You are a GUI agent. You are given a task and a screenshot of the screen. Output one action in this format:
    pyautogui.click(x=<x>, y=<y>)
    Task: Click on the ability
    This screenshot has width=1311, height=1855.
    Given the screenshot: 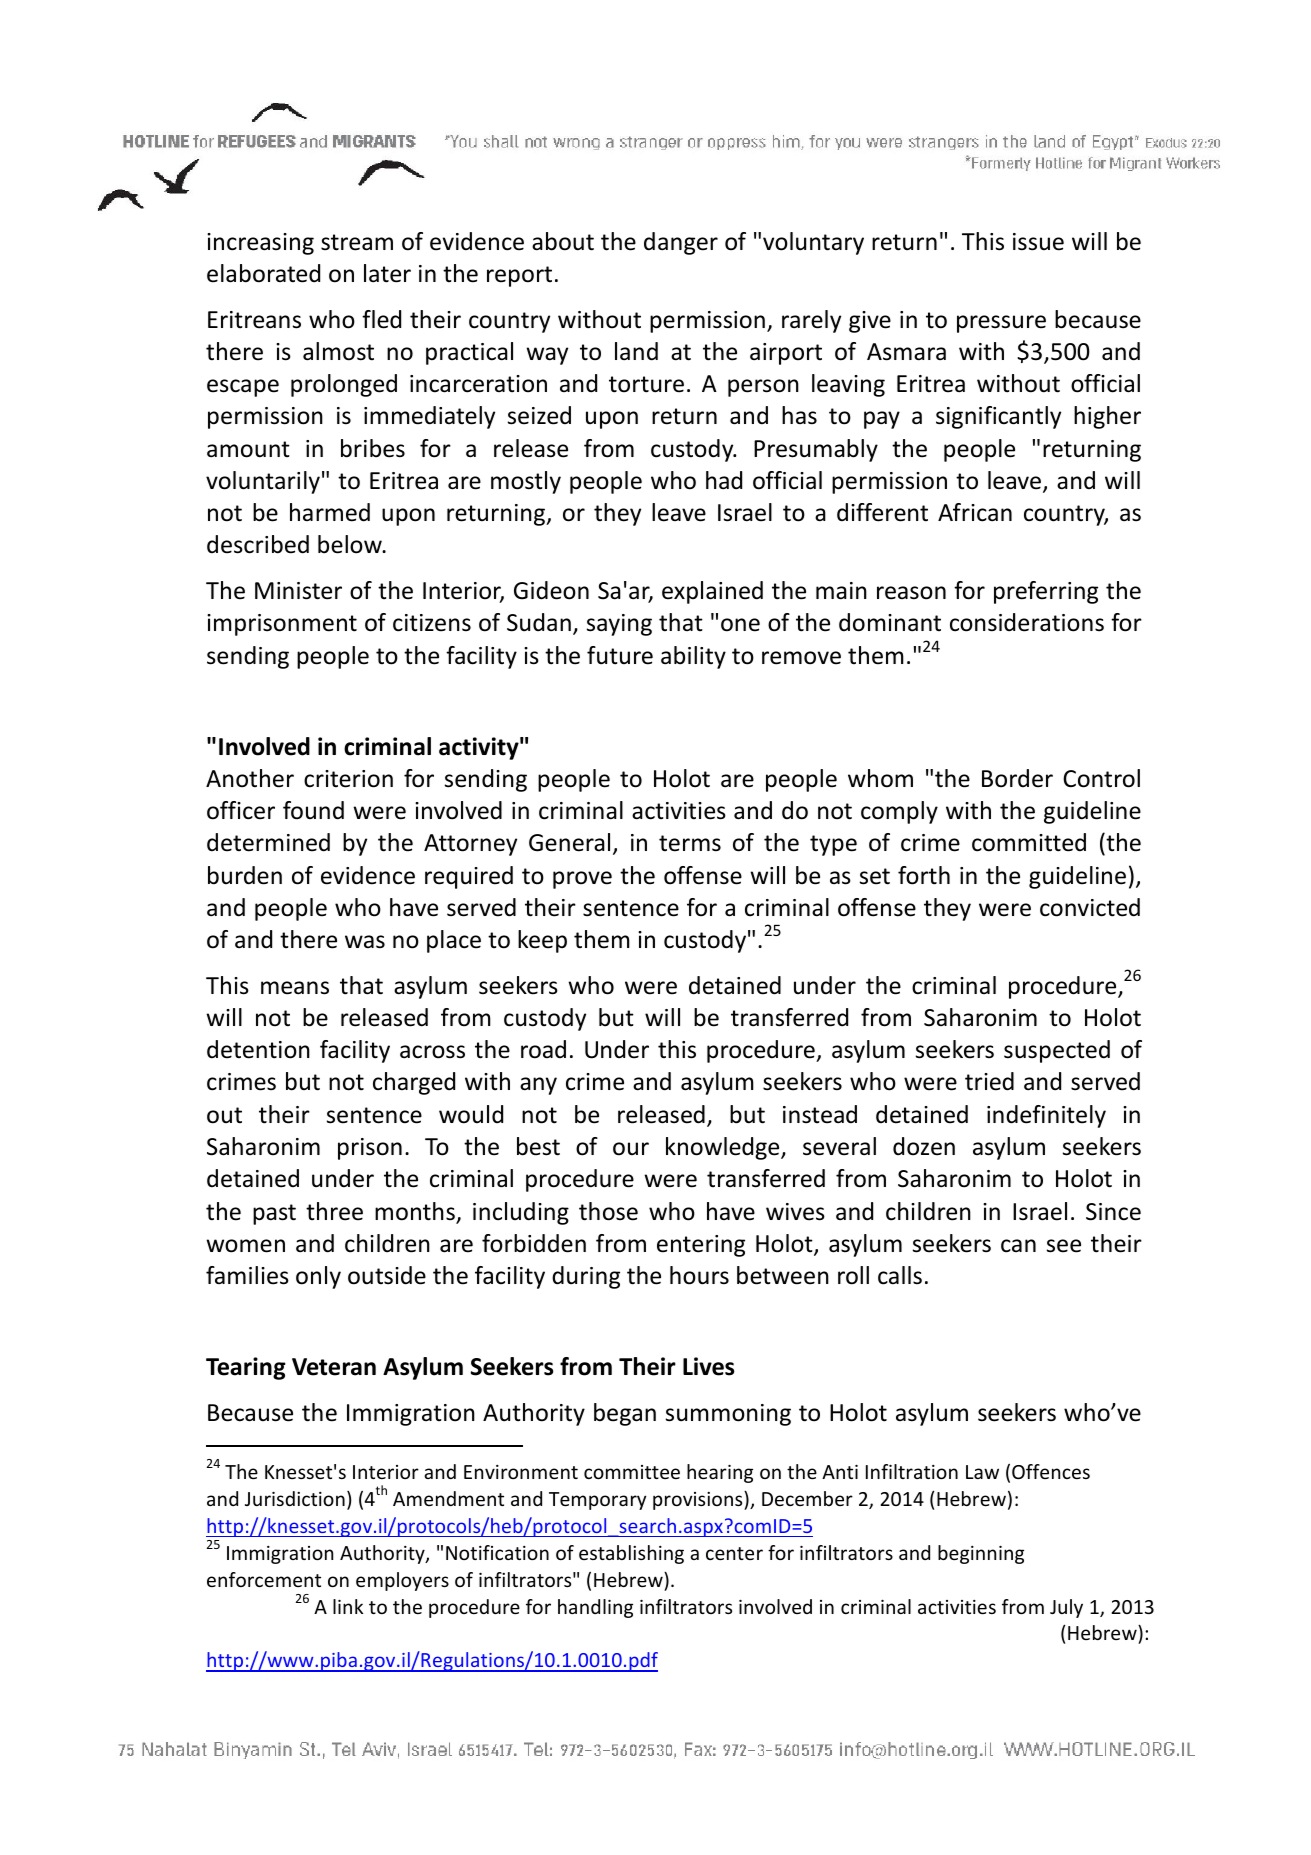 What is the action you would take?
    pyautogui.click(x=693, y=657)
